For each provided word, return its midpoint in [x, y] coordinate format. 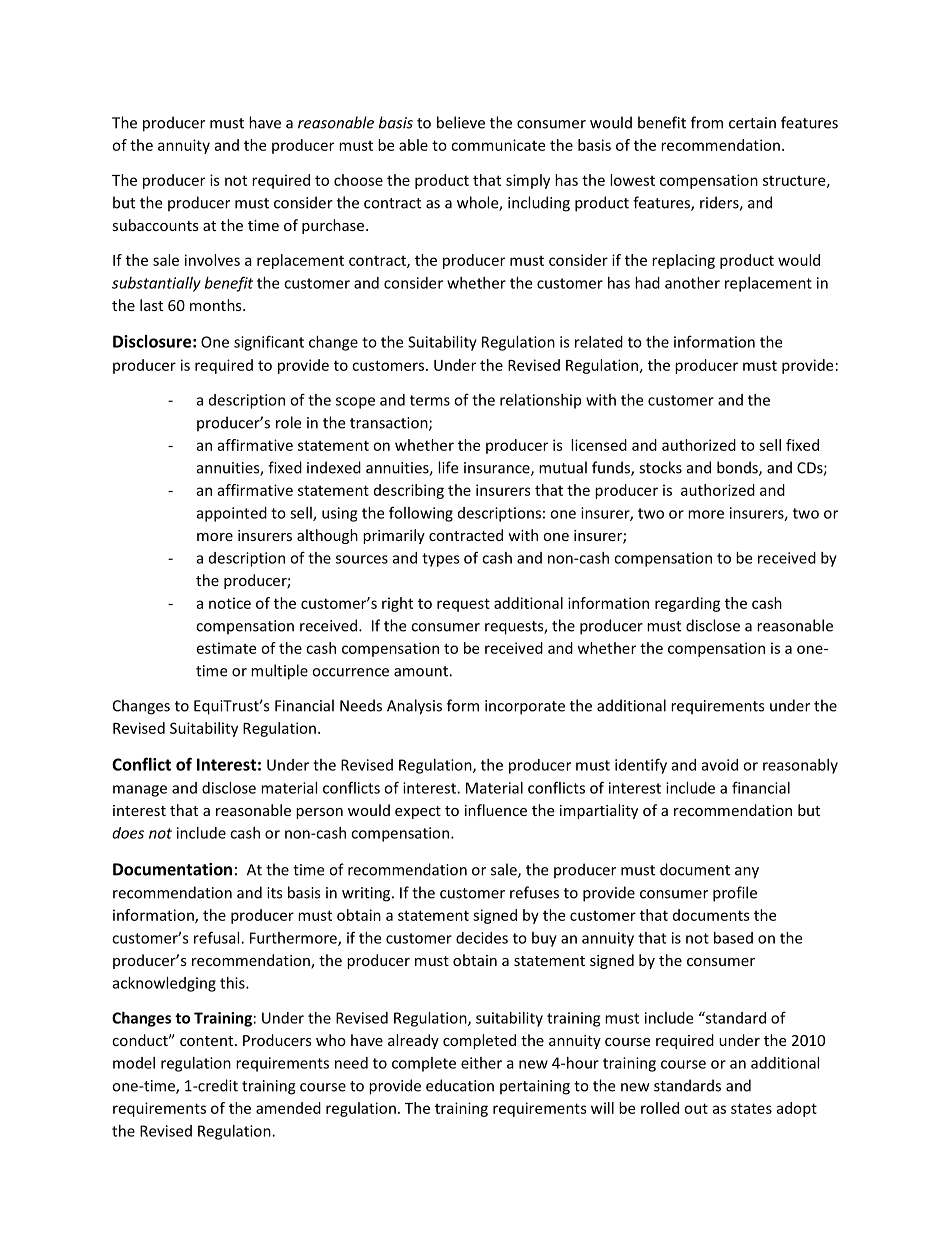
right [397, 604]
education [460, 1085]
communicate [498, 145]
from [707, 122]
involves [212, 260]
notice [230, 603]
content [208, 1041]
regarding [687, 604]
